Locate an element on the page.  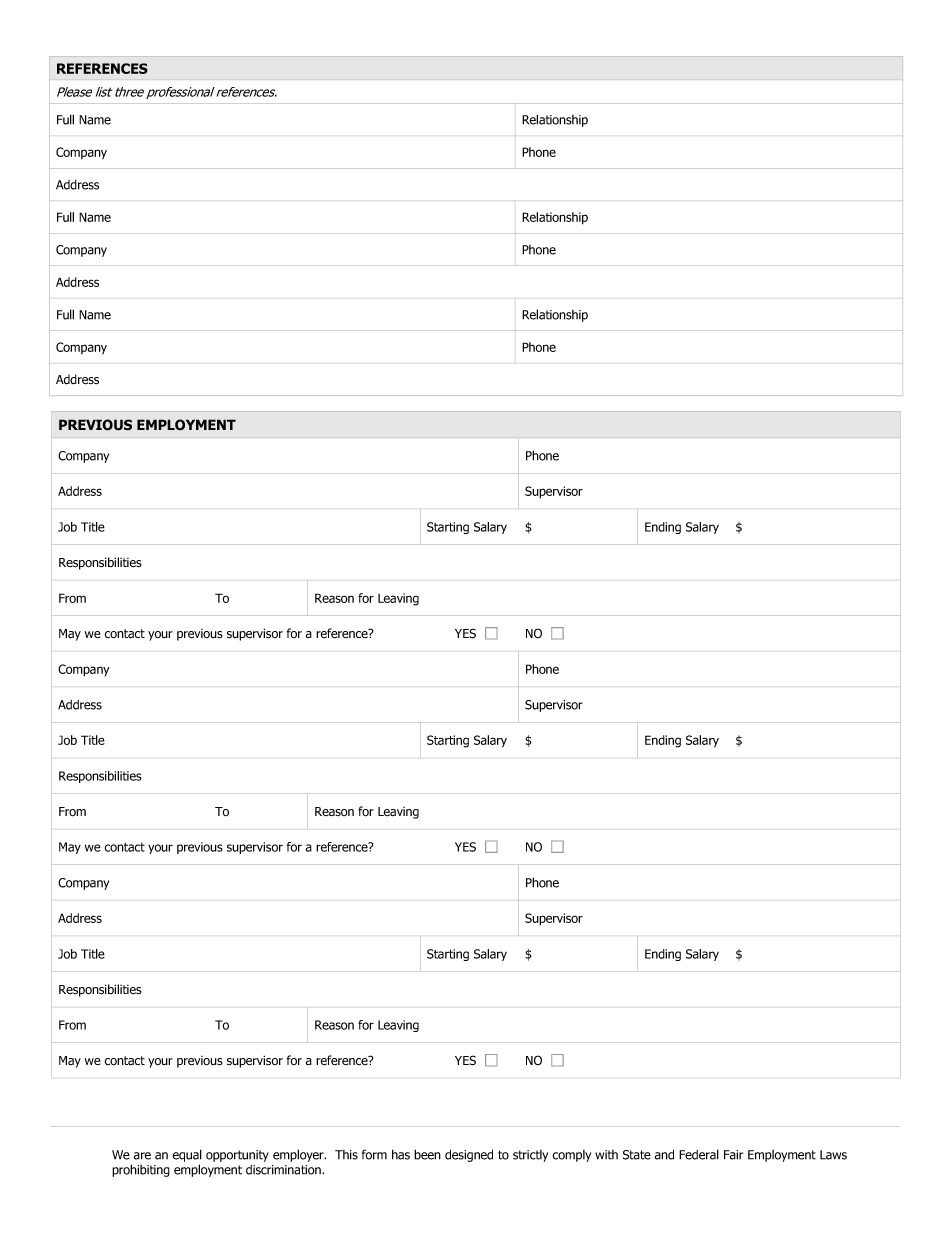
strictly is located at coordinates (530, 1156).
